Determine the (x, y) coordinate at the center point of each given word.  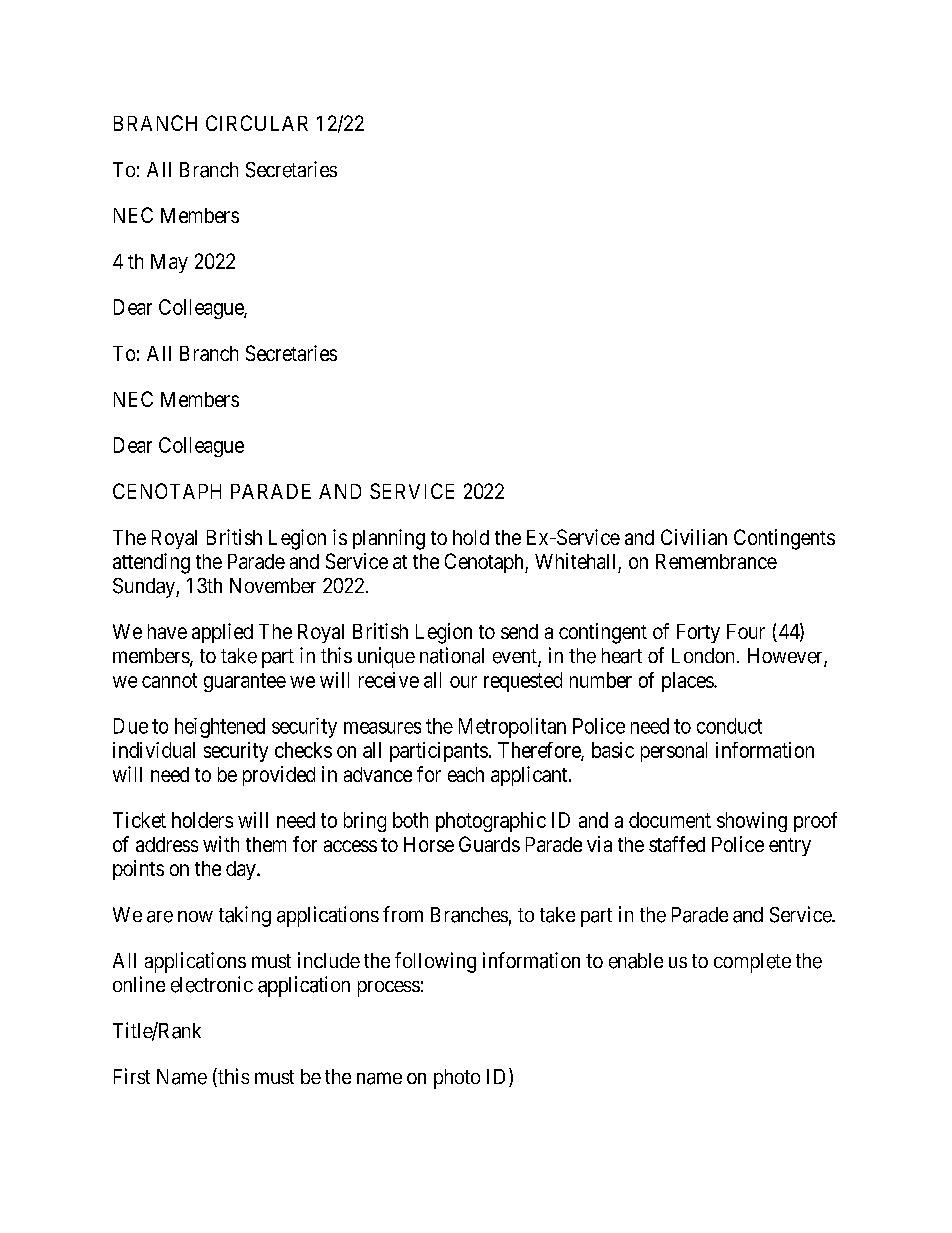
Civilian (694, 537)
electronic (212, 984)
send (519, 631)
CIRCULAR (257, 123)
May (169, 263)
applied (222, 633)
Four (746, 631)
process (389, 989)
